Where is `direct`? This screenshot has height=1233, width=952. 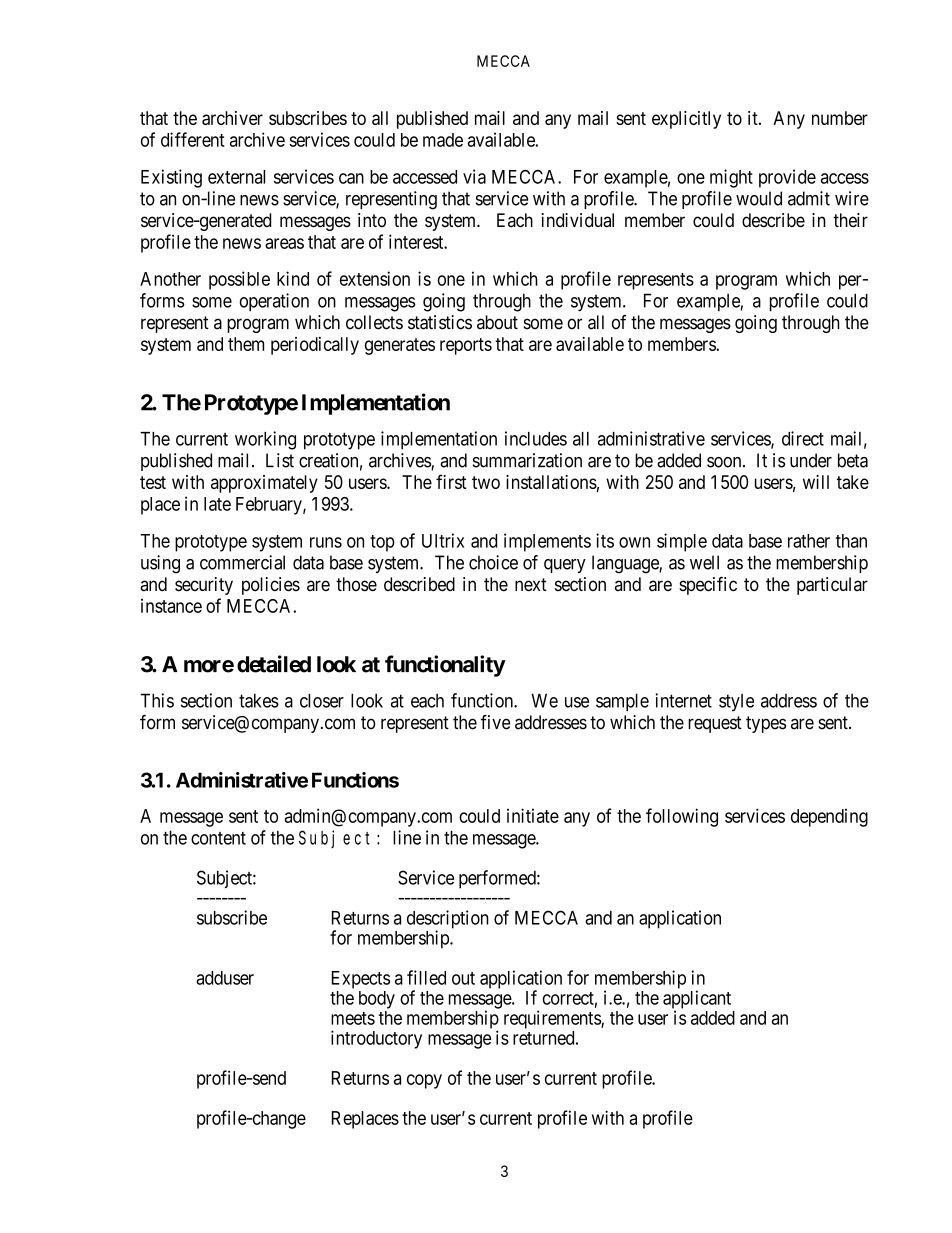 direct is located at coordinates (803, 438).
